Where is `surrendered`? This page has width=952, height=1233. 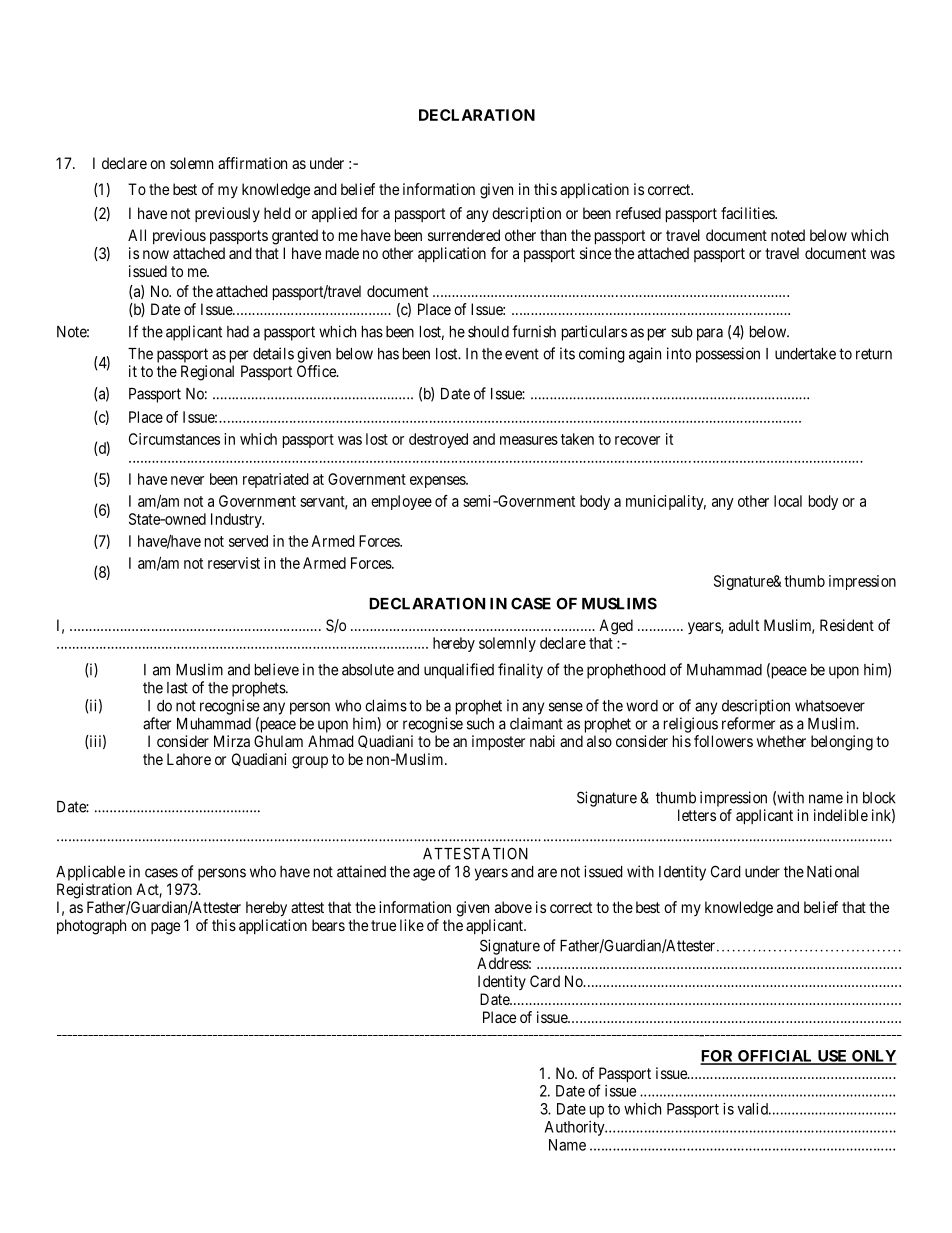
surrendered is located at coordinates (464, 235).
